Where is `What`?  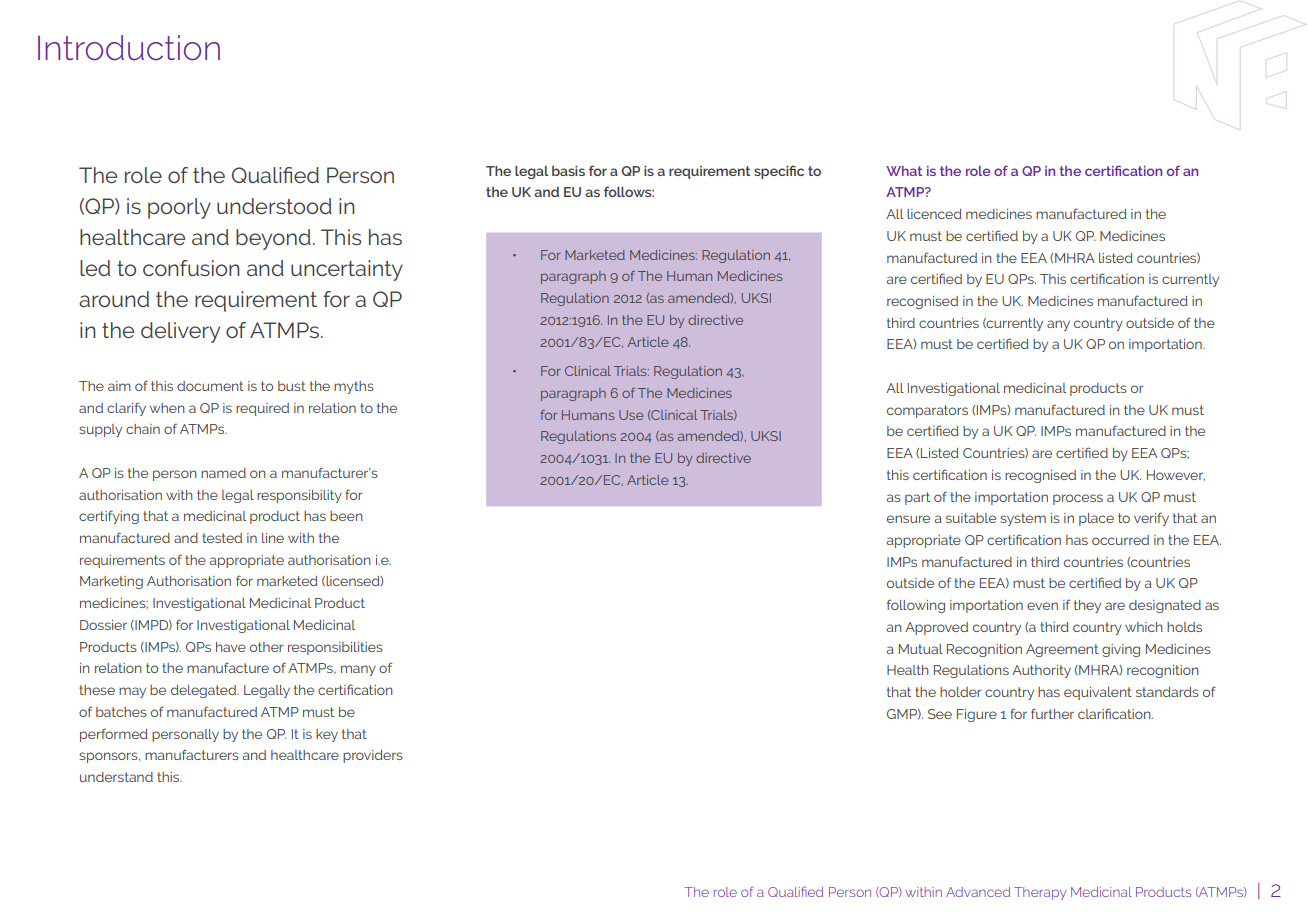 What is located at coordinates (904, 171).
